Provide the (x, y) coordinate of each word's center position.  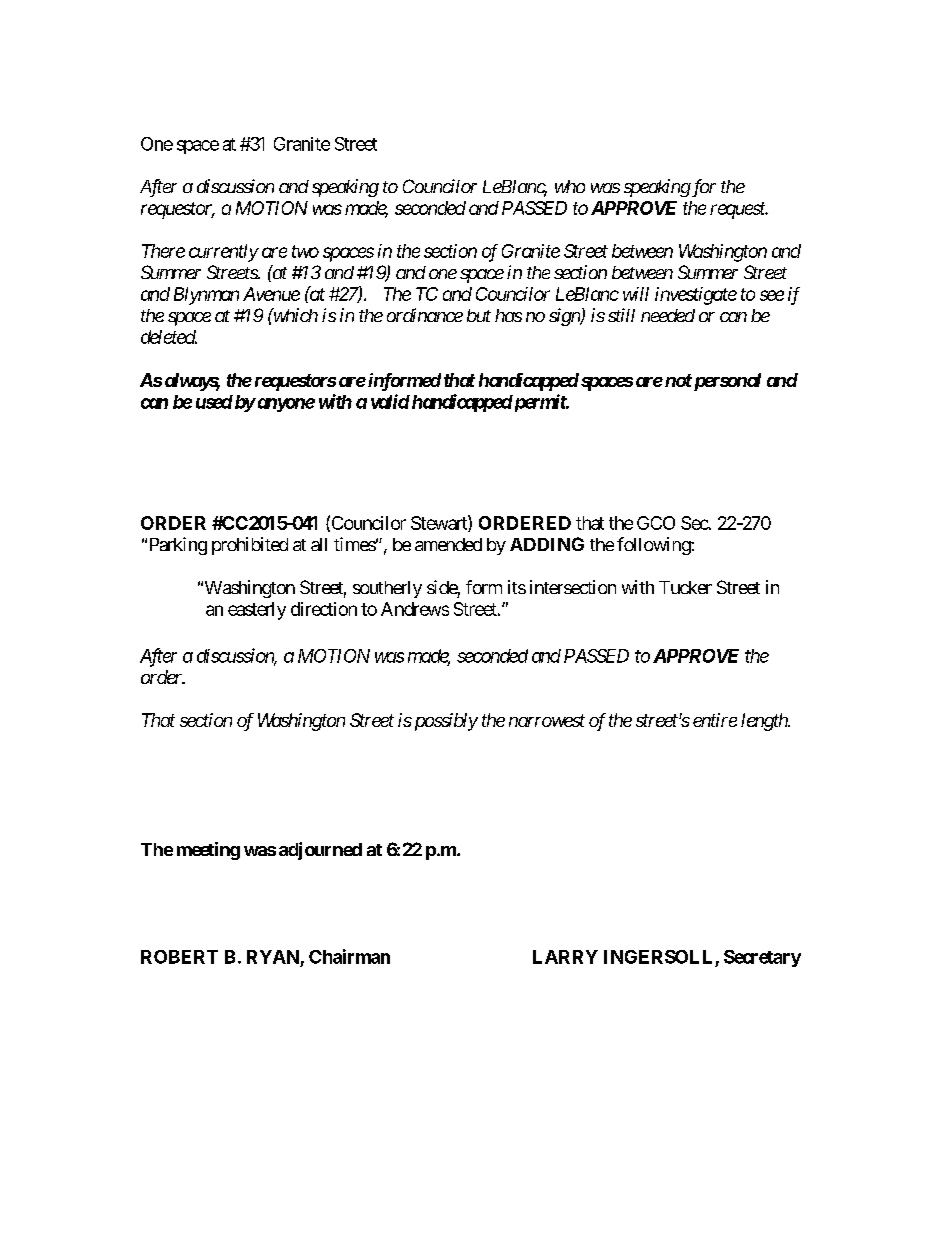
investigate (696, 296)
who (570, 186)
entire (715, 720)
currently (224, 253)
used (214, 402)
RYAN (273, 957)
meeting (208, 851)
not (678, 380)
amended (448, 544)
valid (390, 401)
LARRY (565, 957)
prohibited (250, 546)
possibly (444, 722)
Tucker (685, 587)
